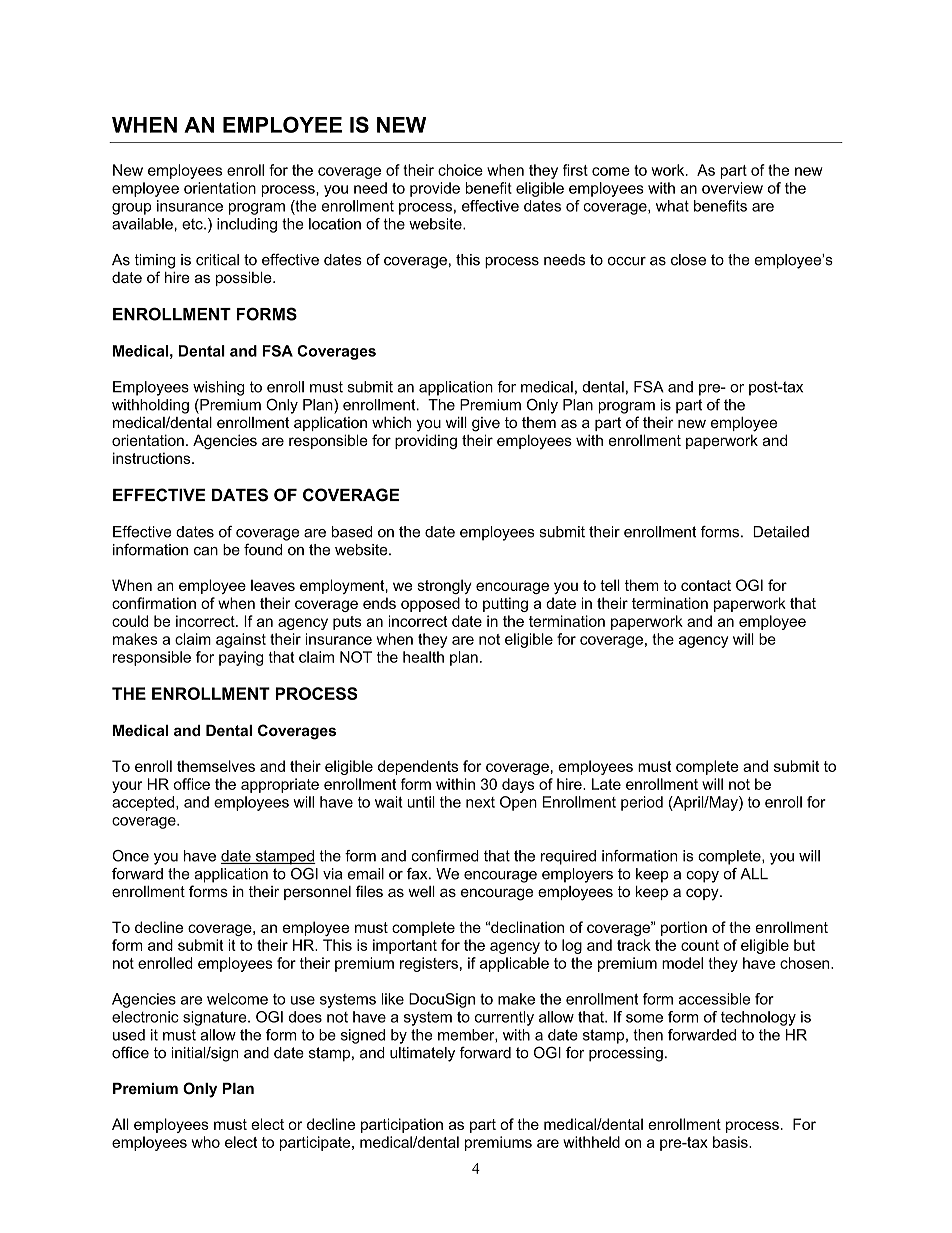 This page has height=1233, width=952. Describe the element at coordinates (241, 658) in the page. I see `paying` at that location.
